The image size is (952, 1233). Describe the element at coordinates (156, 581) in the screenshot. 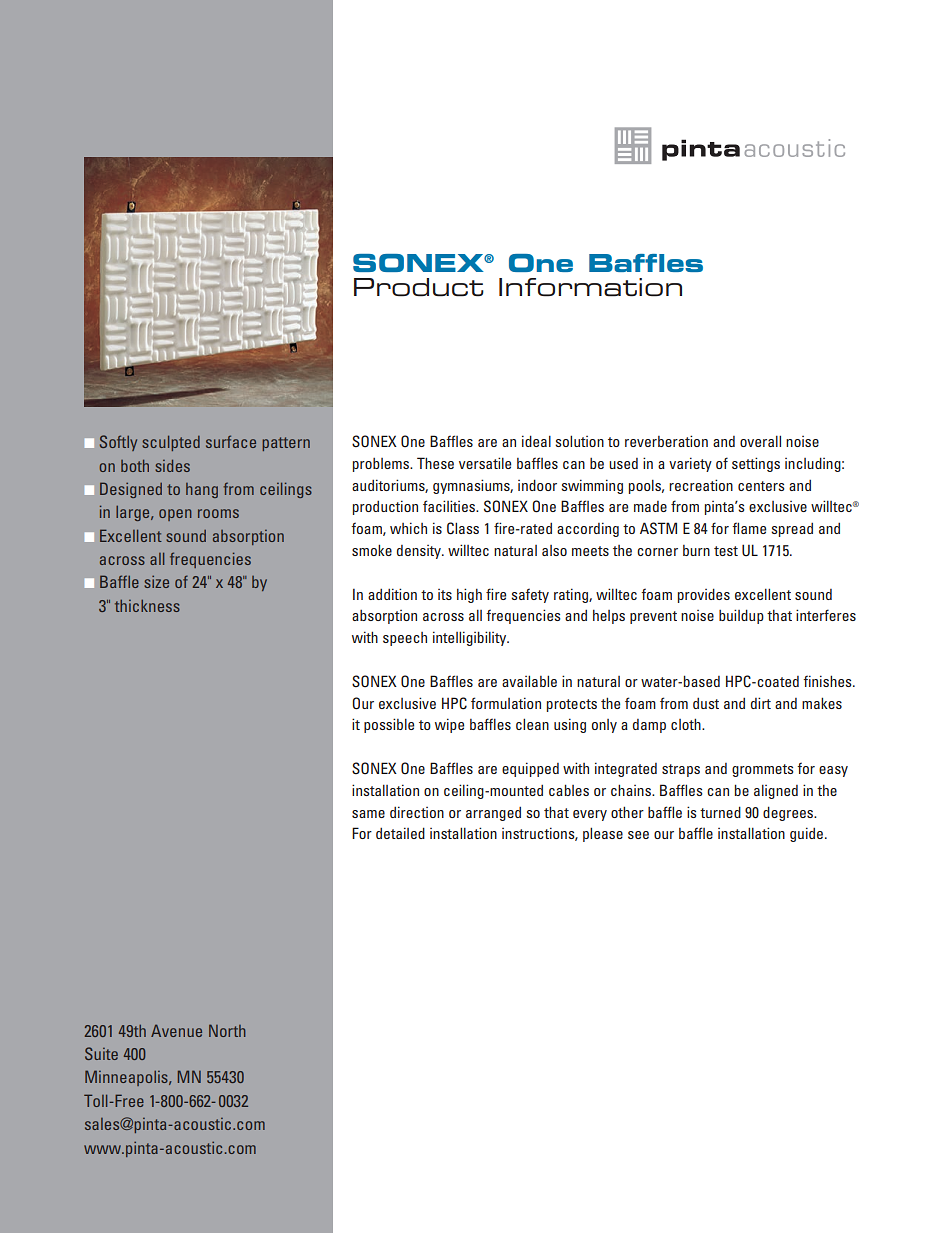

I see `size` at that location.
